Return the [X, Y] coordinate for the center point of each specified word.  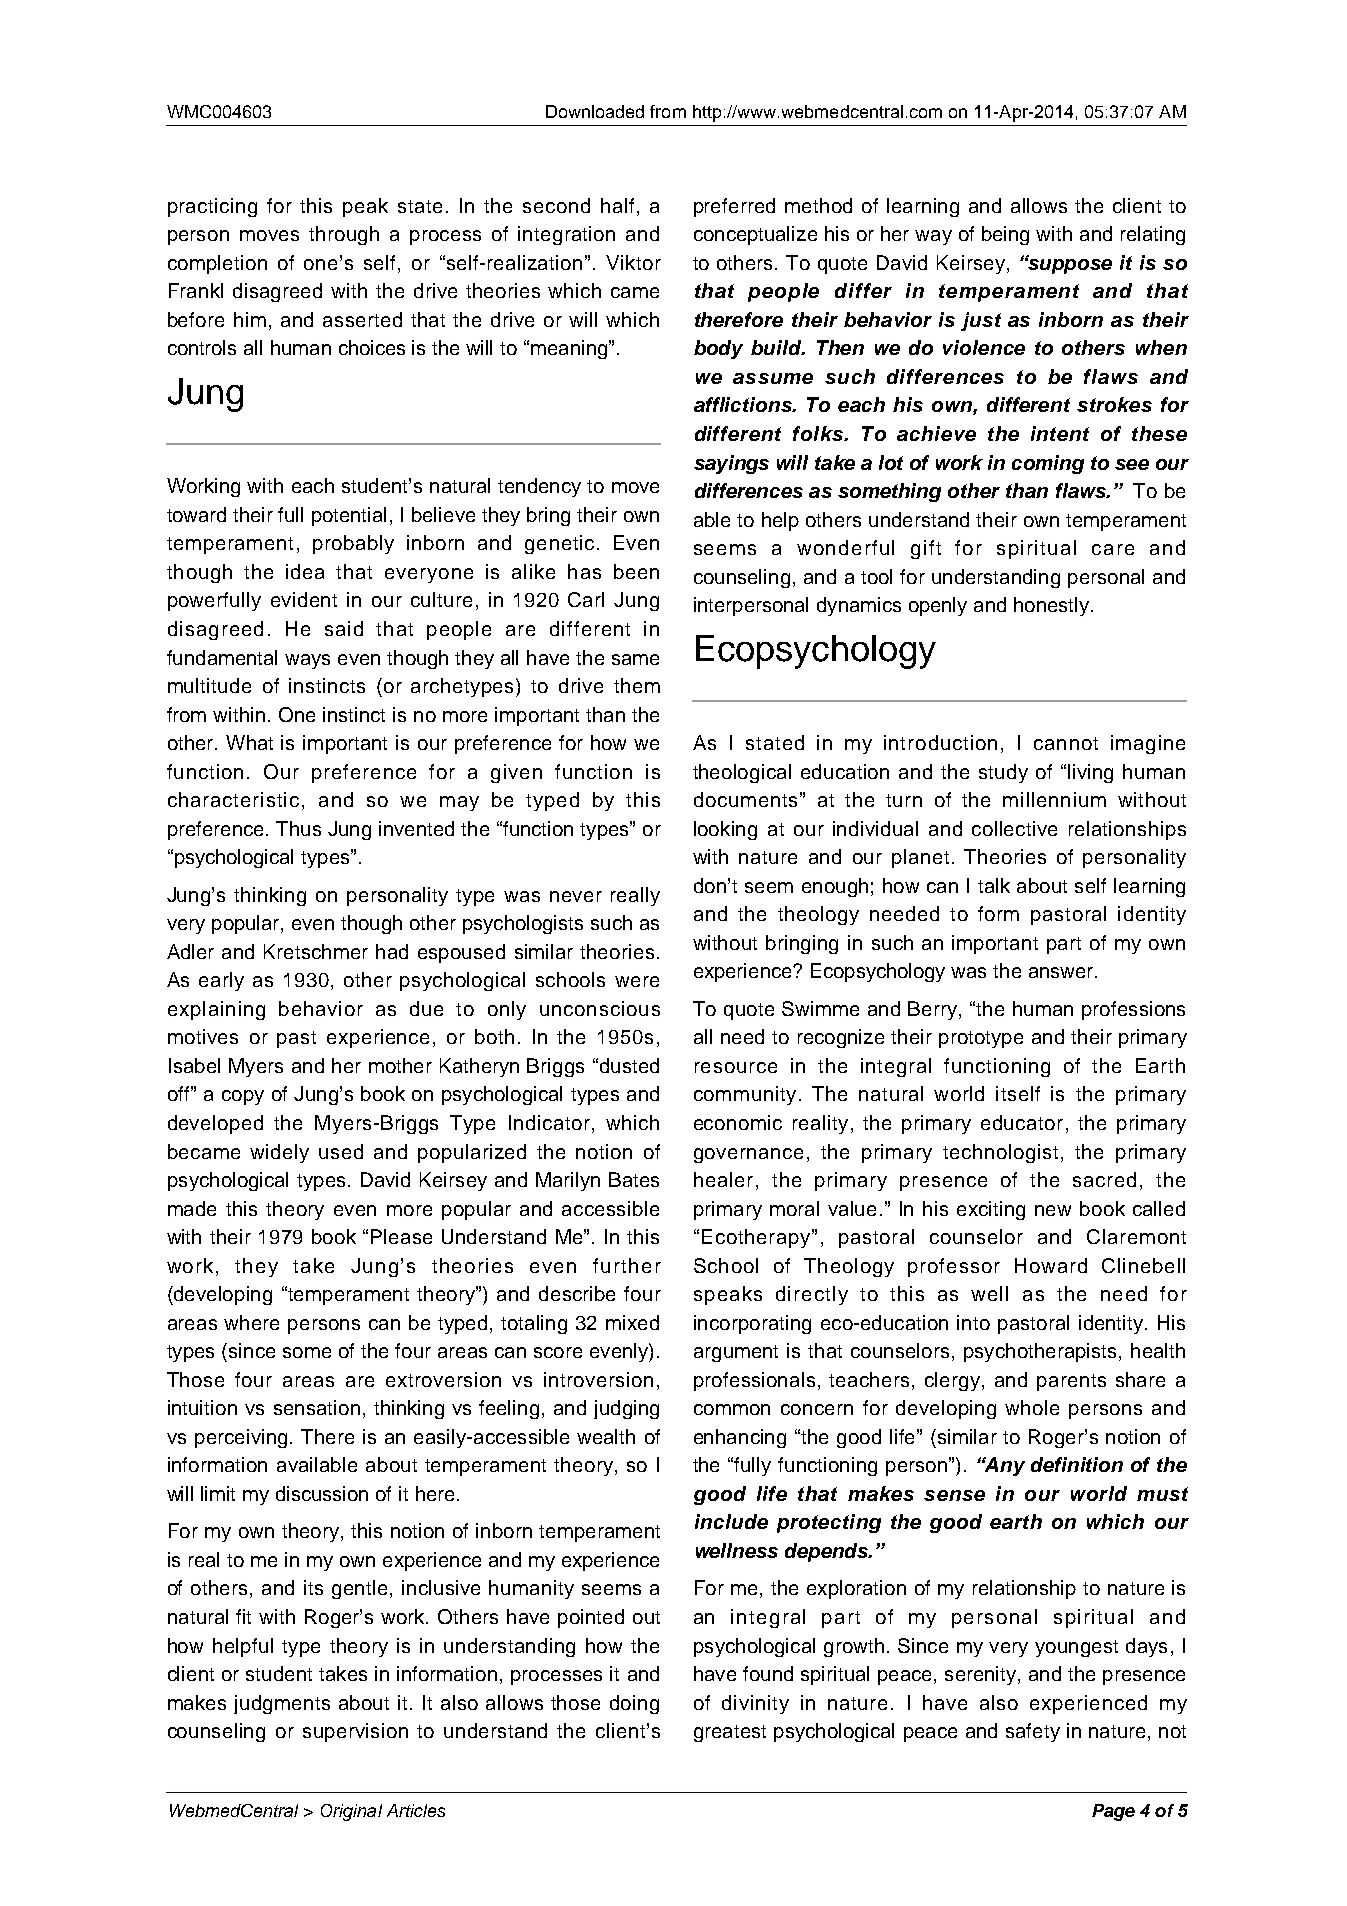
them [637, 685]
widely [279, 1153]
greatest [730, 1733]
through [344, 235]
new [1053, 1210]
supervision [355, 1732]
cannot [1066, 743]
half [617, 205]
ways [307, 661]
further [627, 1265]
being [1005, 235]
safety [1033, 1732]
